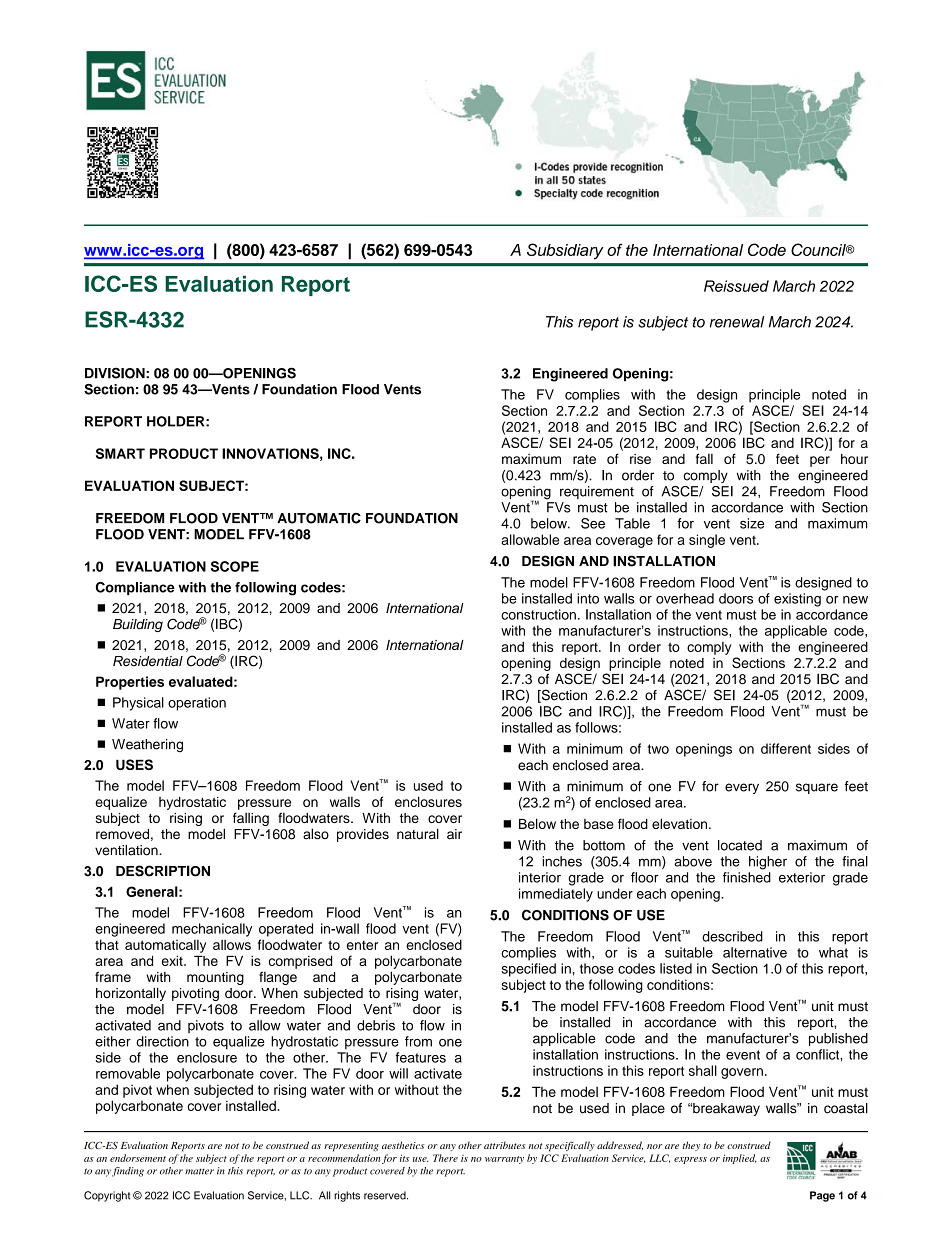 Image resolution: width=952 pixels, height=1233 pixels. Describe the element at coordinates (736, 286) in the screenshot. I see `Reissued` at that location.
